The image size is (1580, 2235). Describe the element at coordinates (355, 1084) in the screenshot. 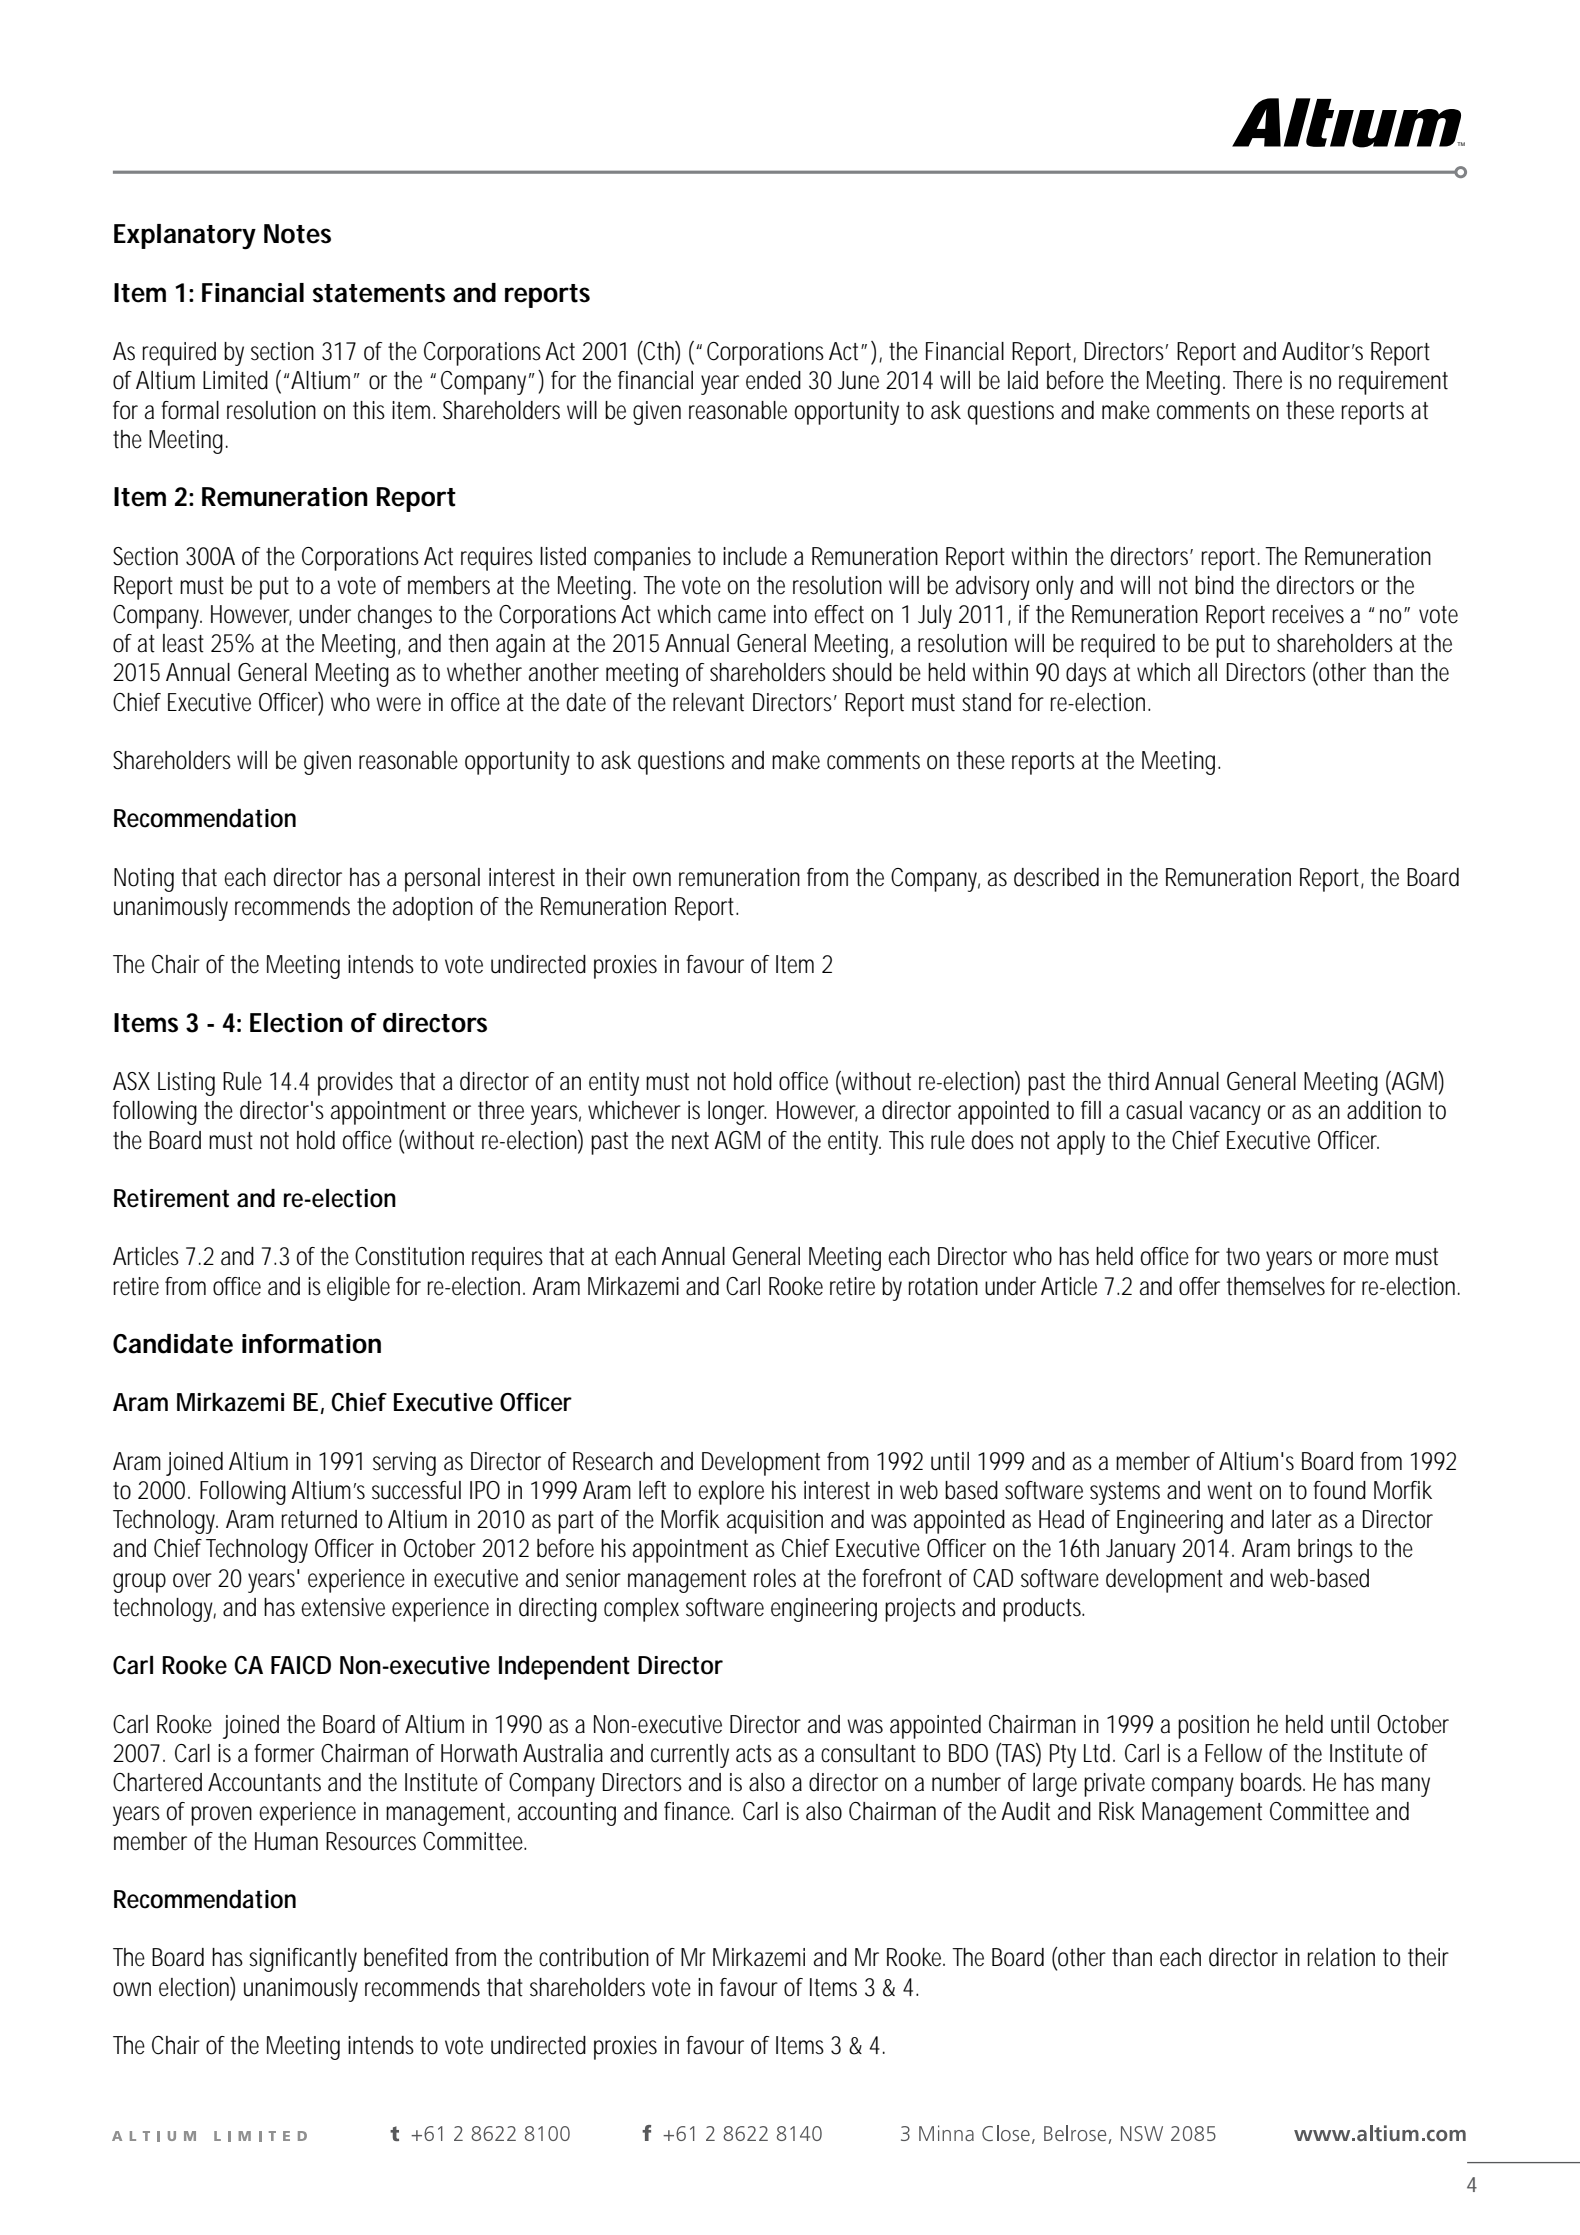

I see `provides` at that location.
